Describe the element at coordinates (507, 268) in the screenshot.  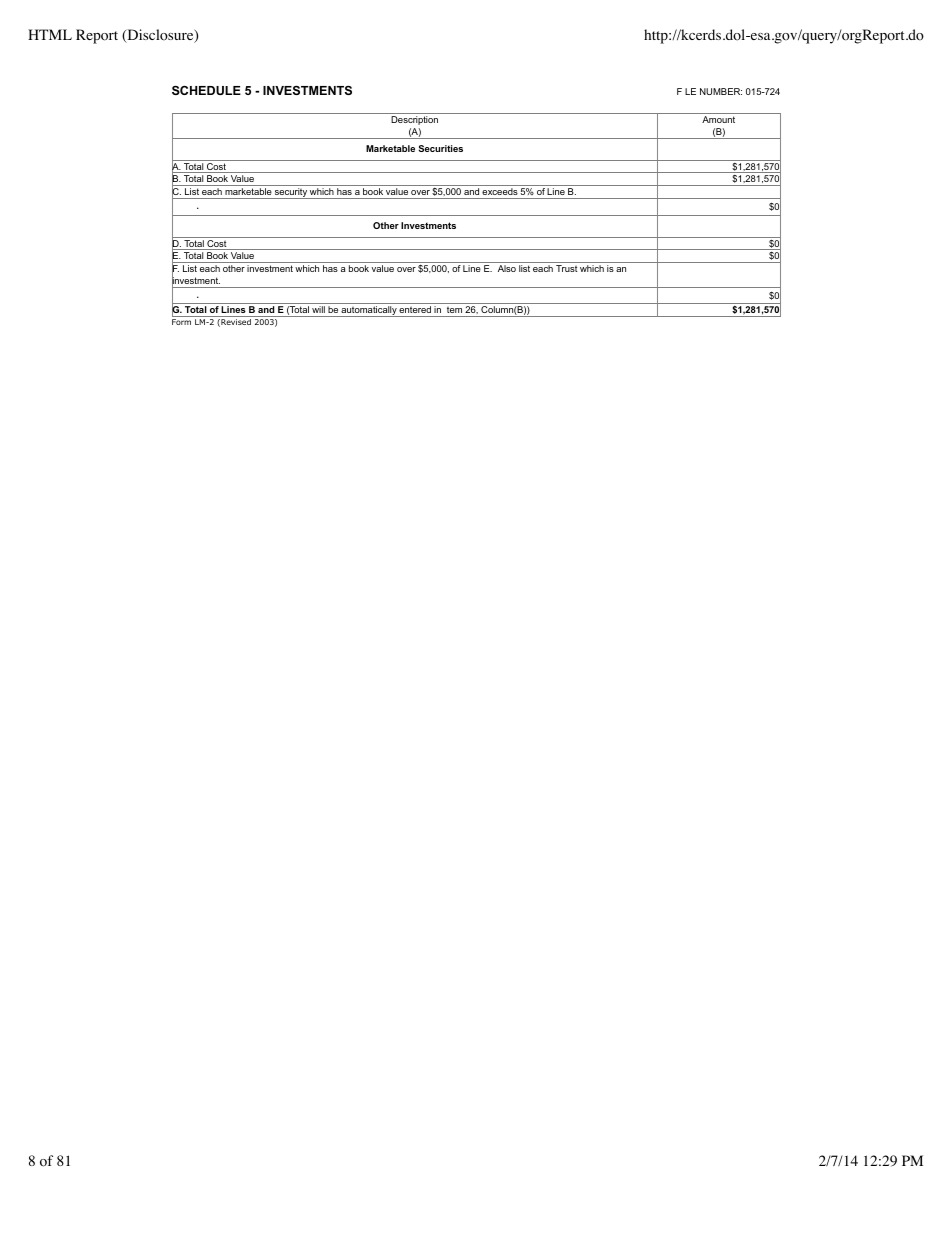
I see `Also` at that location.
